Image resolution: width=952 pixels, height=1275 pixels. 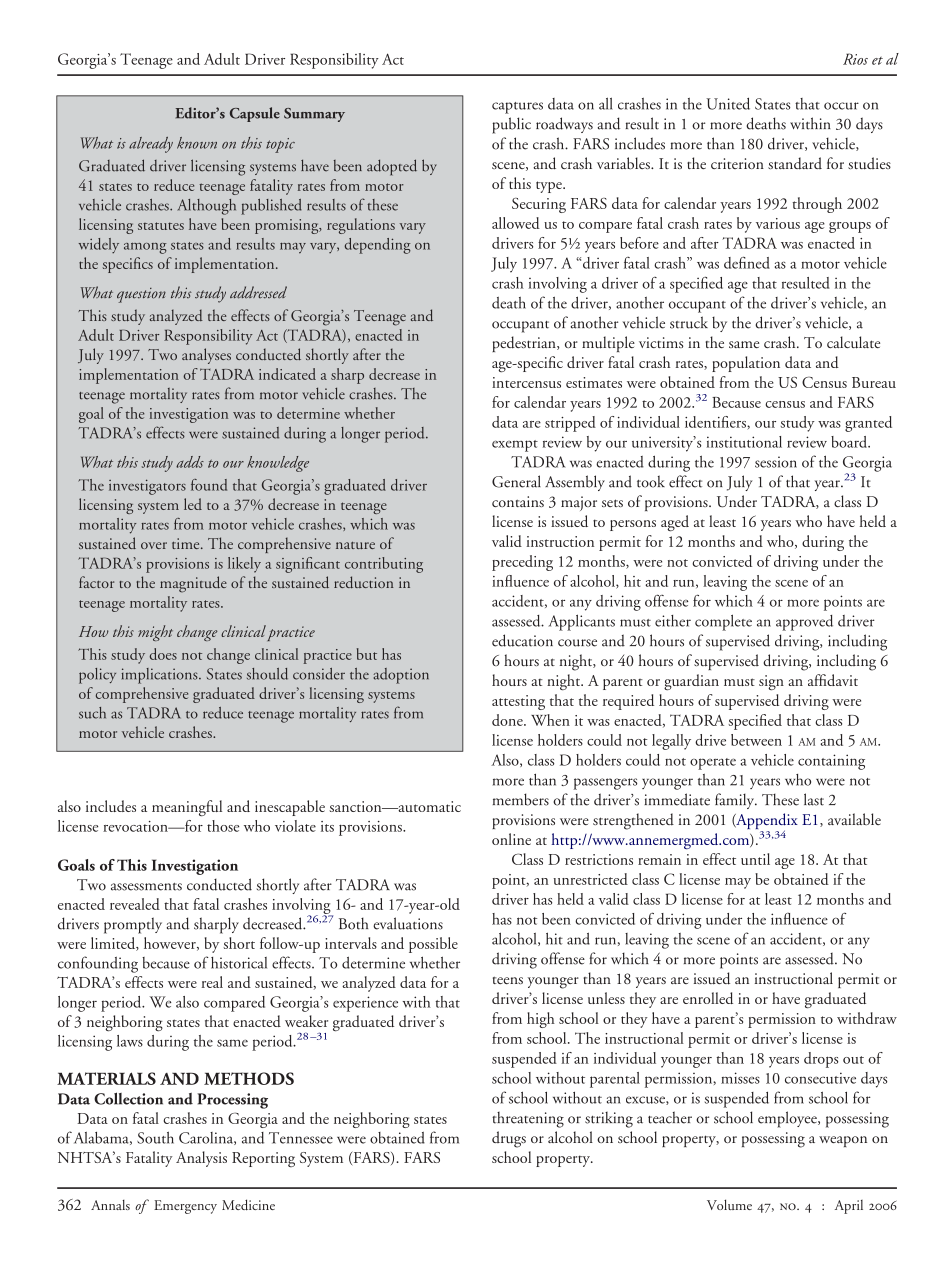 What do you see at coordinates (509, 1139) in the screenshot?
I see `drugs` at bounding box center [509, 1139].
